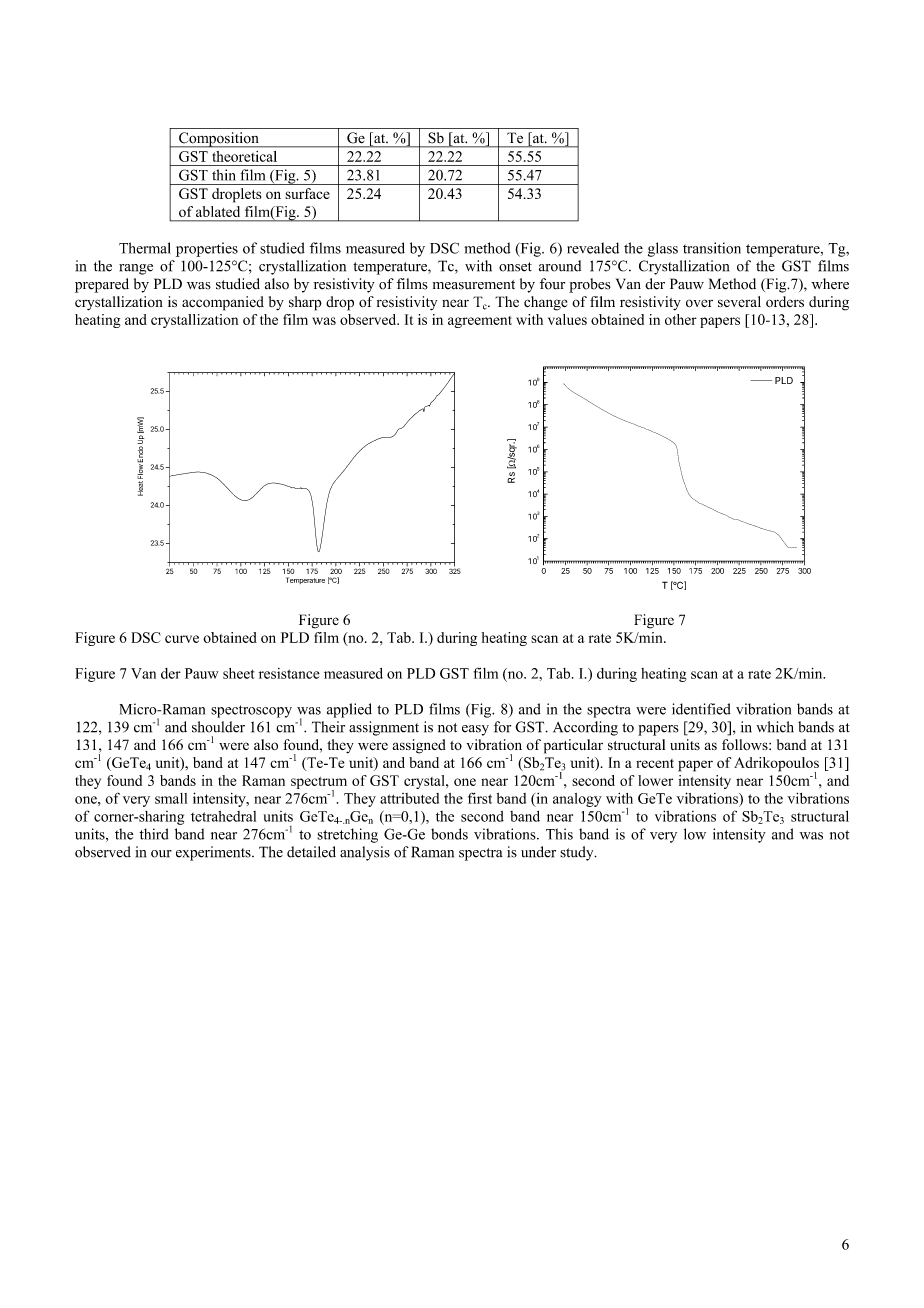 The image size is (924, 1308). What do you see at coordinates (712, 248) in the page?
I see `transition` at bounding box center [712, 248].
